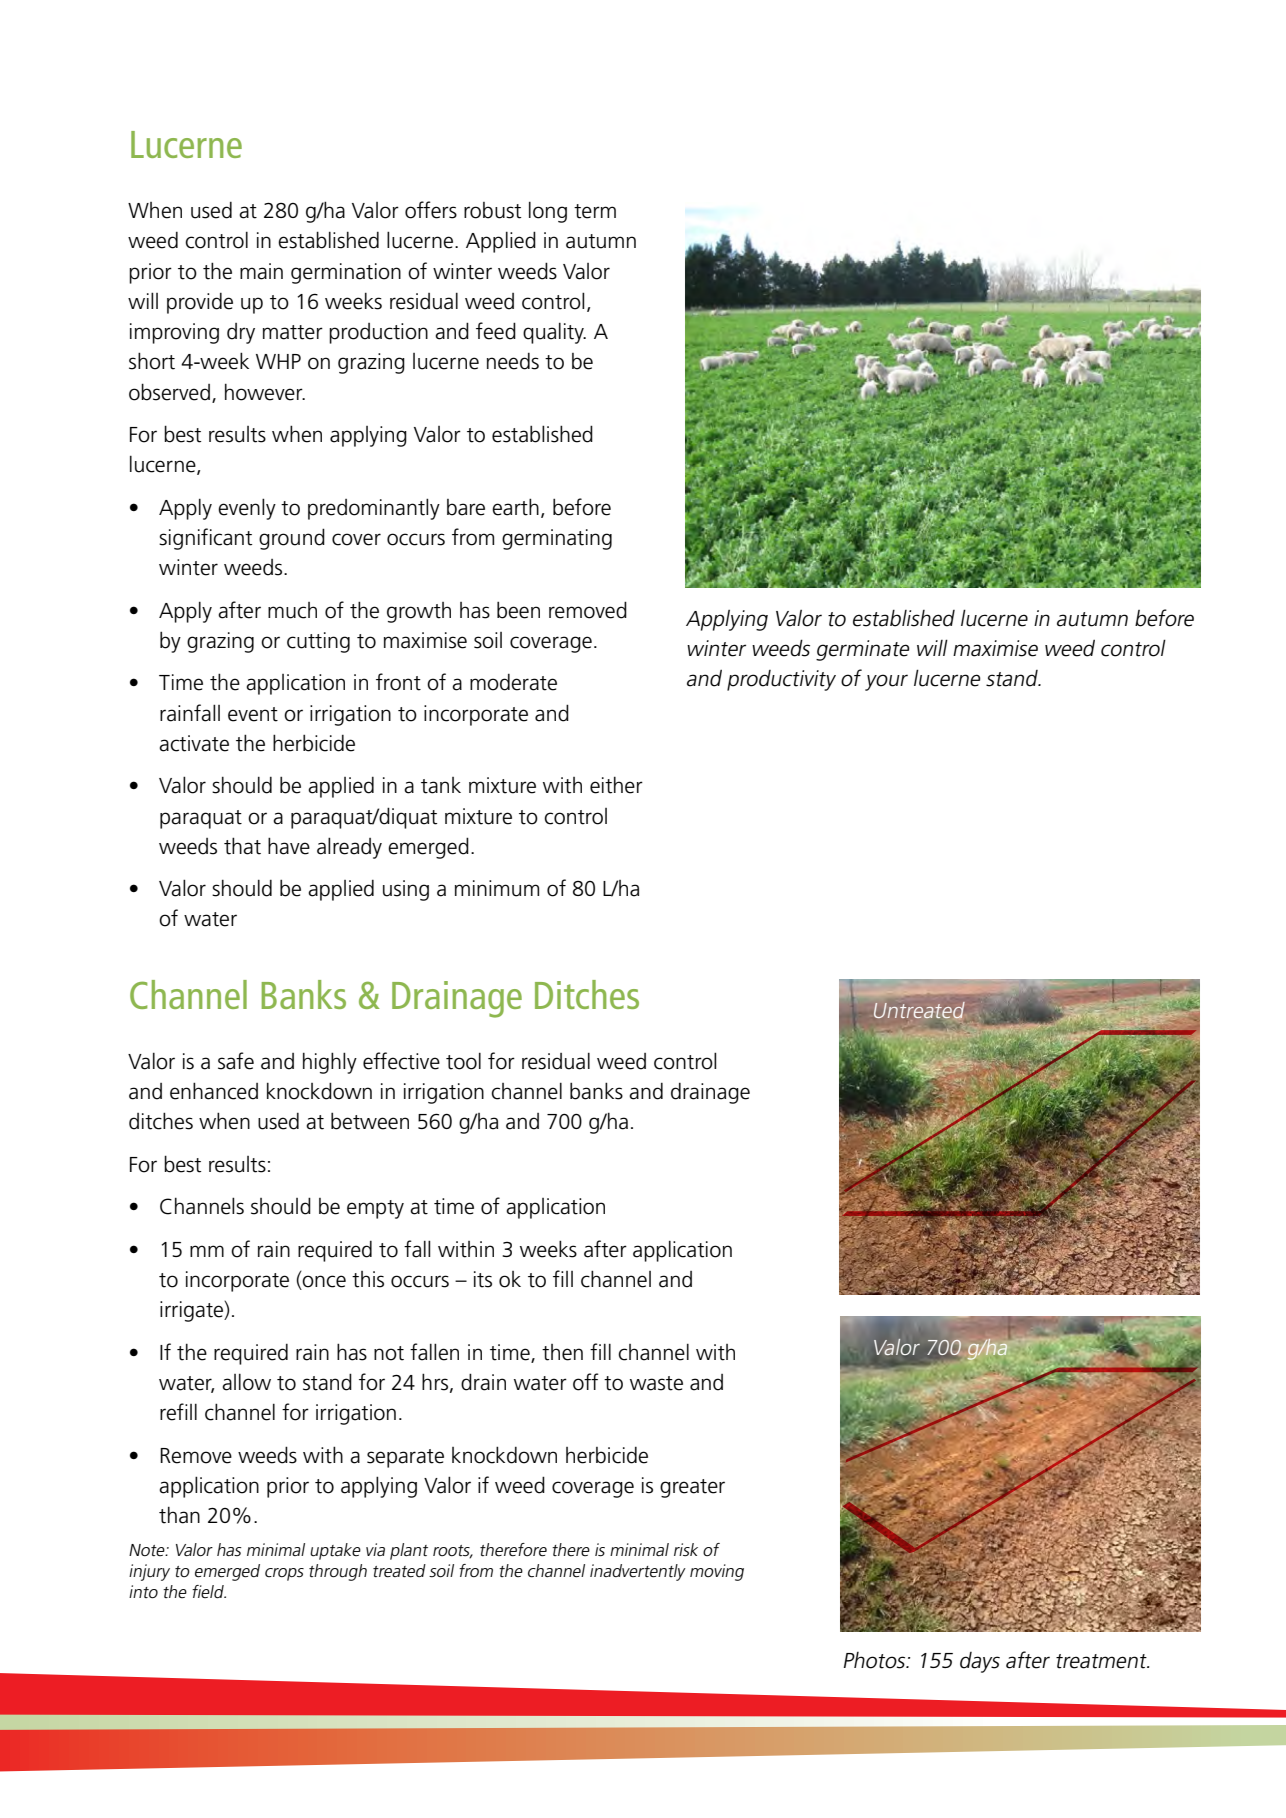 The image size is (1286, 1818). I want to click on then, so click(562, 1352).
